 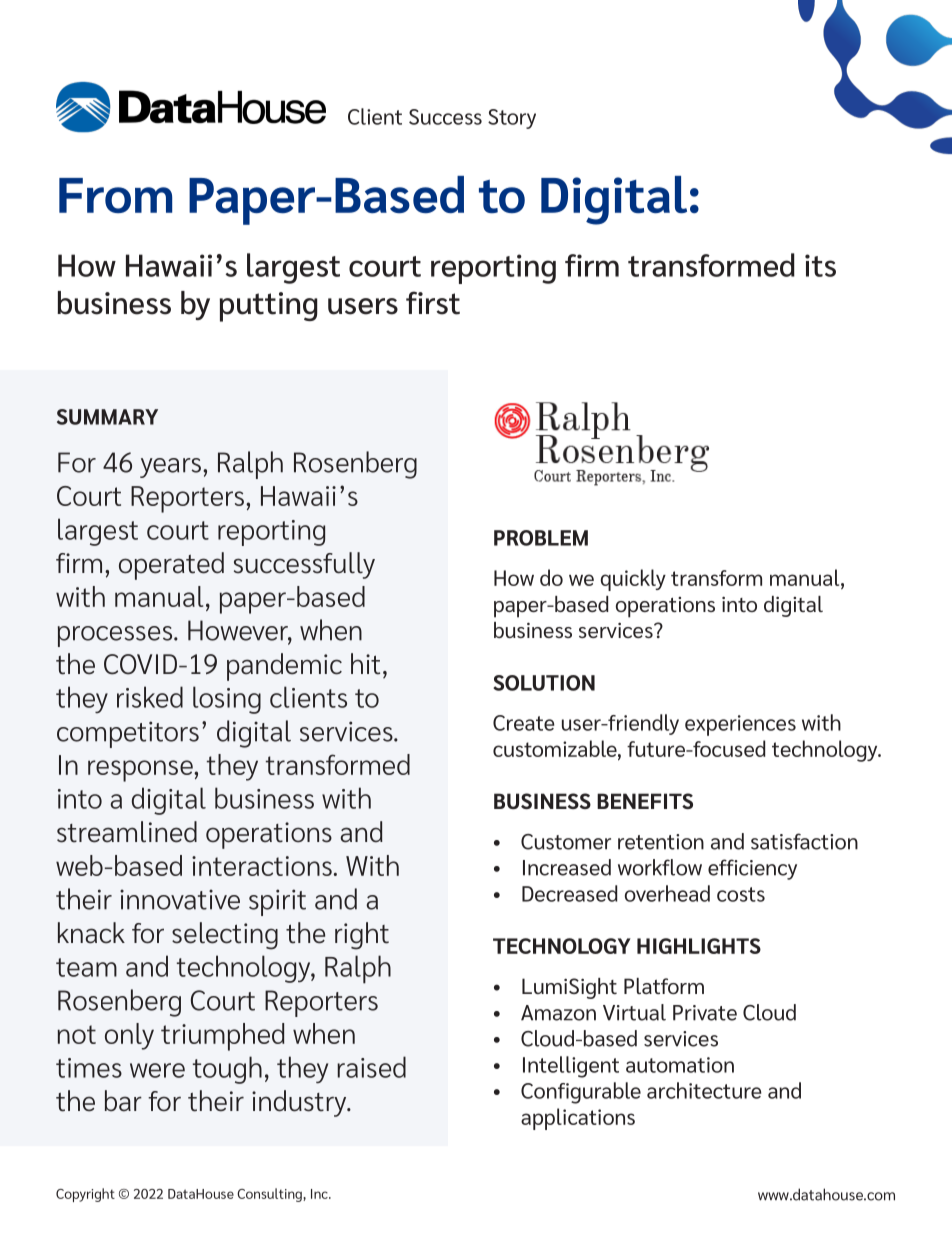 I want to click on raised, so click(x=371, y=1067).
